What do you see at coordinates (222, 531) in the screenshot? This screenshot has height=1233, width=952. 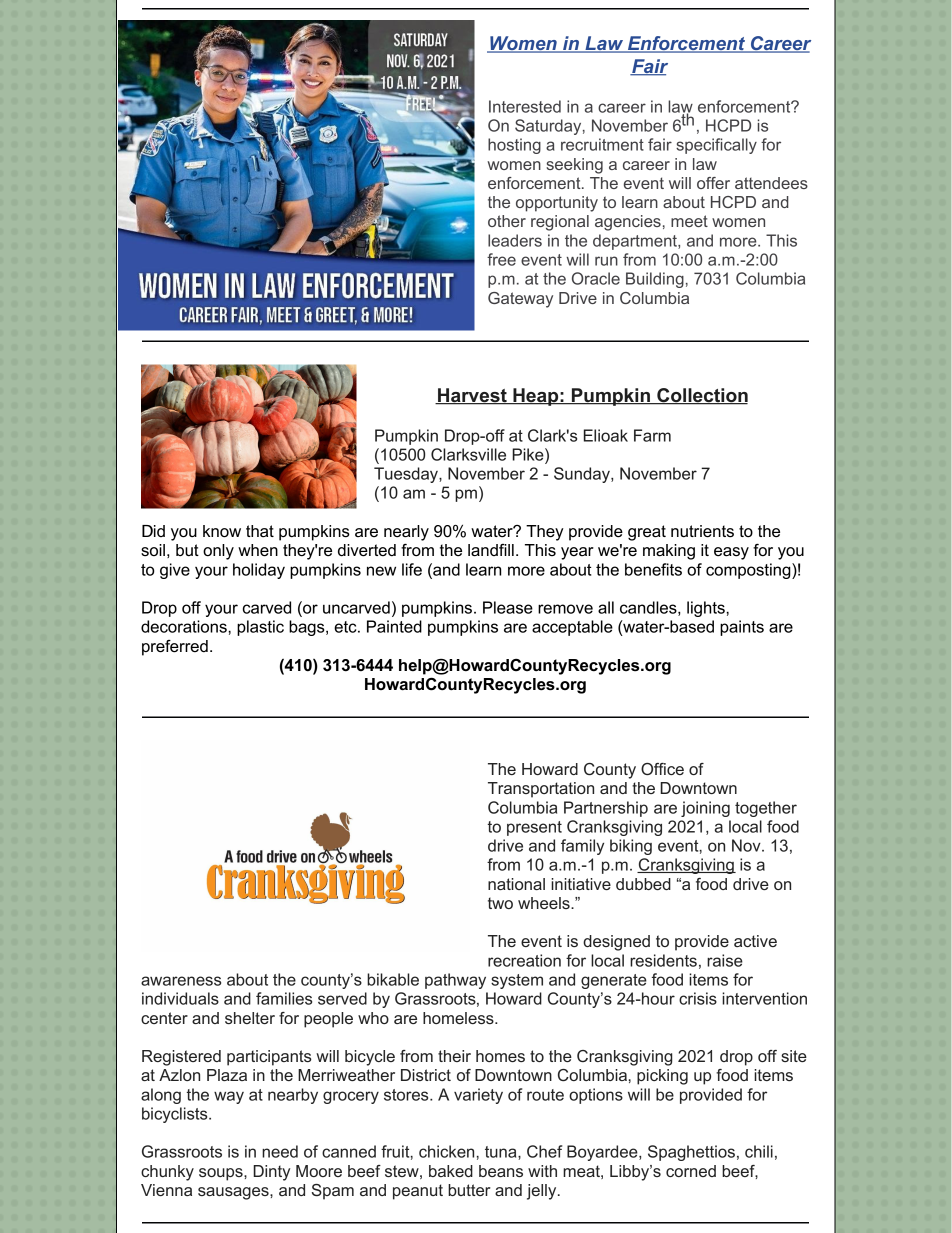 I see `know` at bounding box center [222, 531].
